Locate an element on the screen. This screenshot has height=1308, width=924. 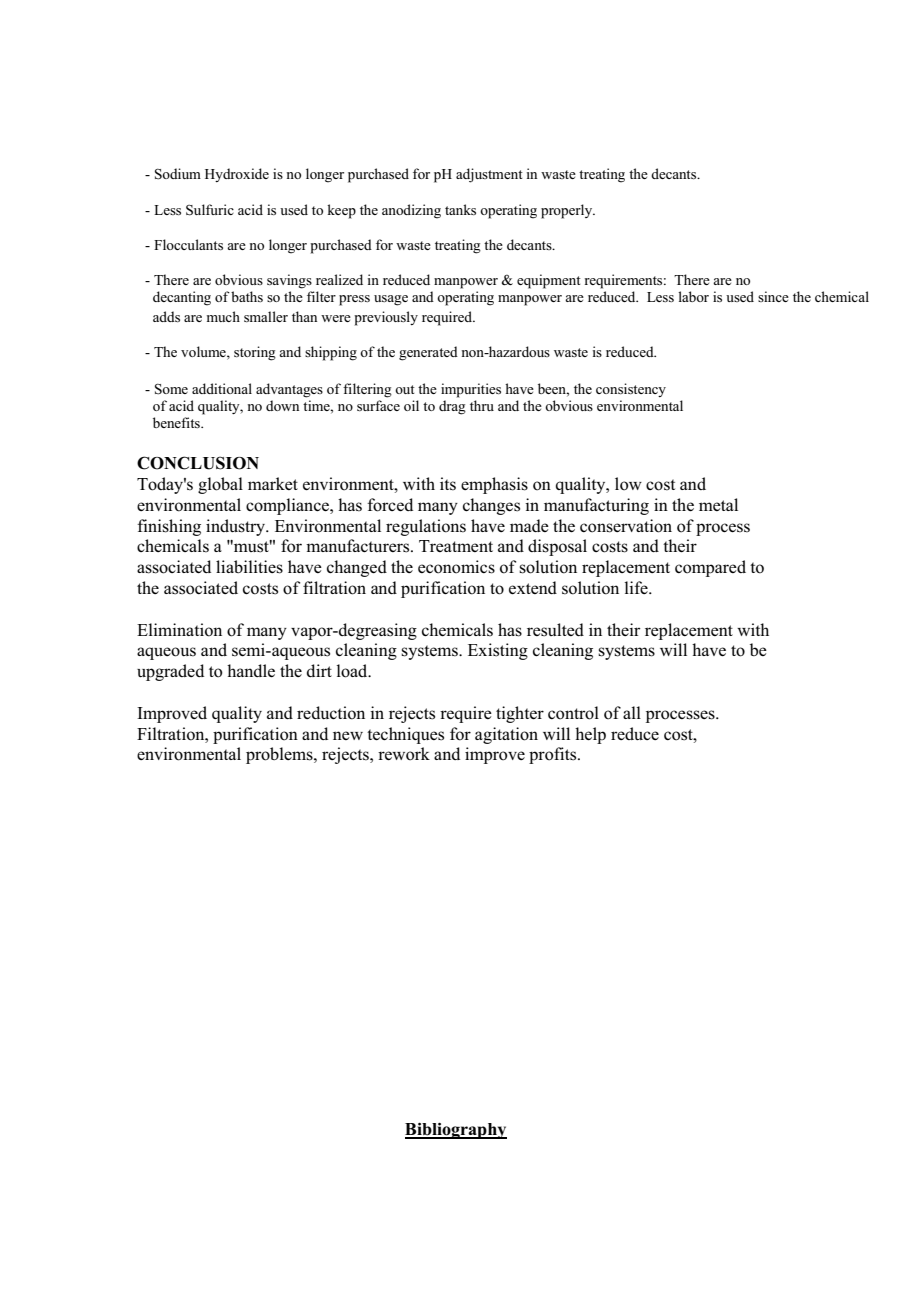
global is located at coordinates (220, 485).
